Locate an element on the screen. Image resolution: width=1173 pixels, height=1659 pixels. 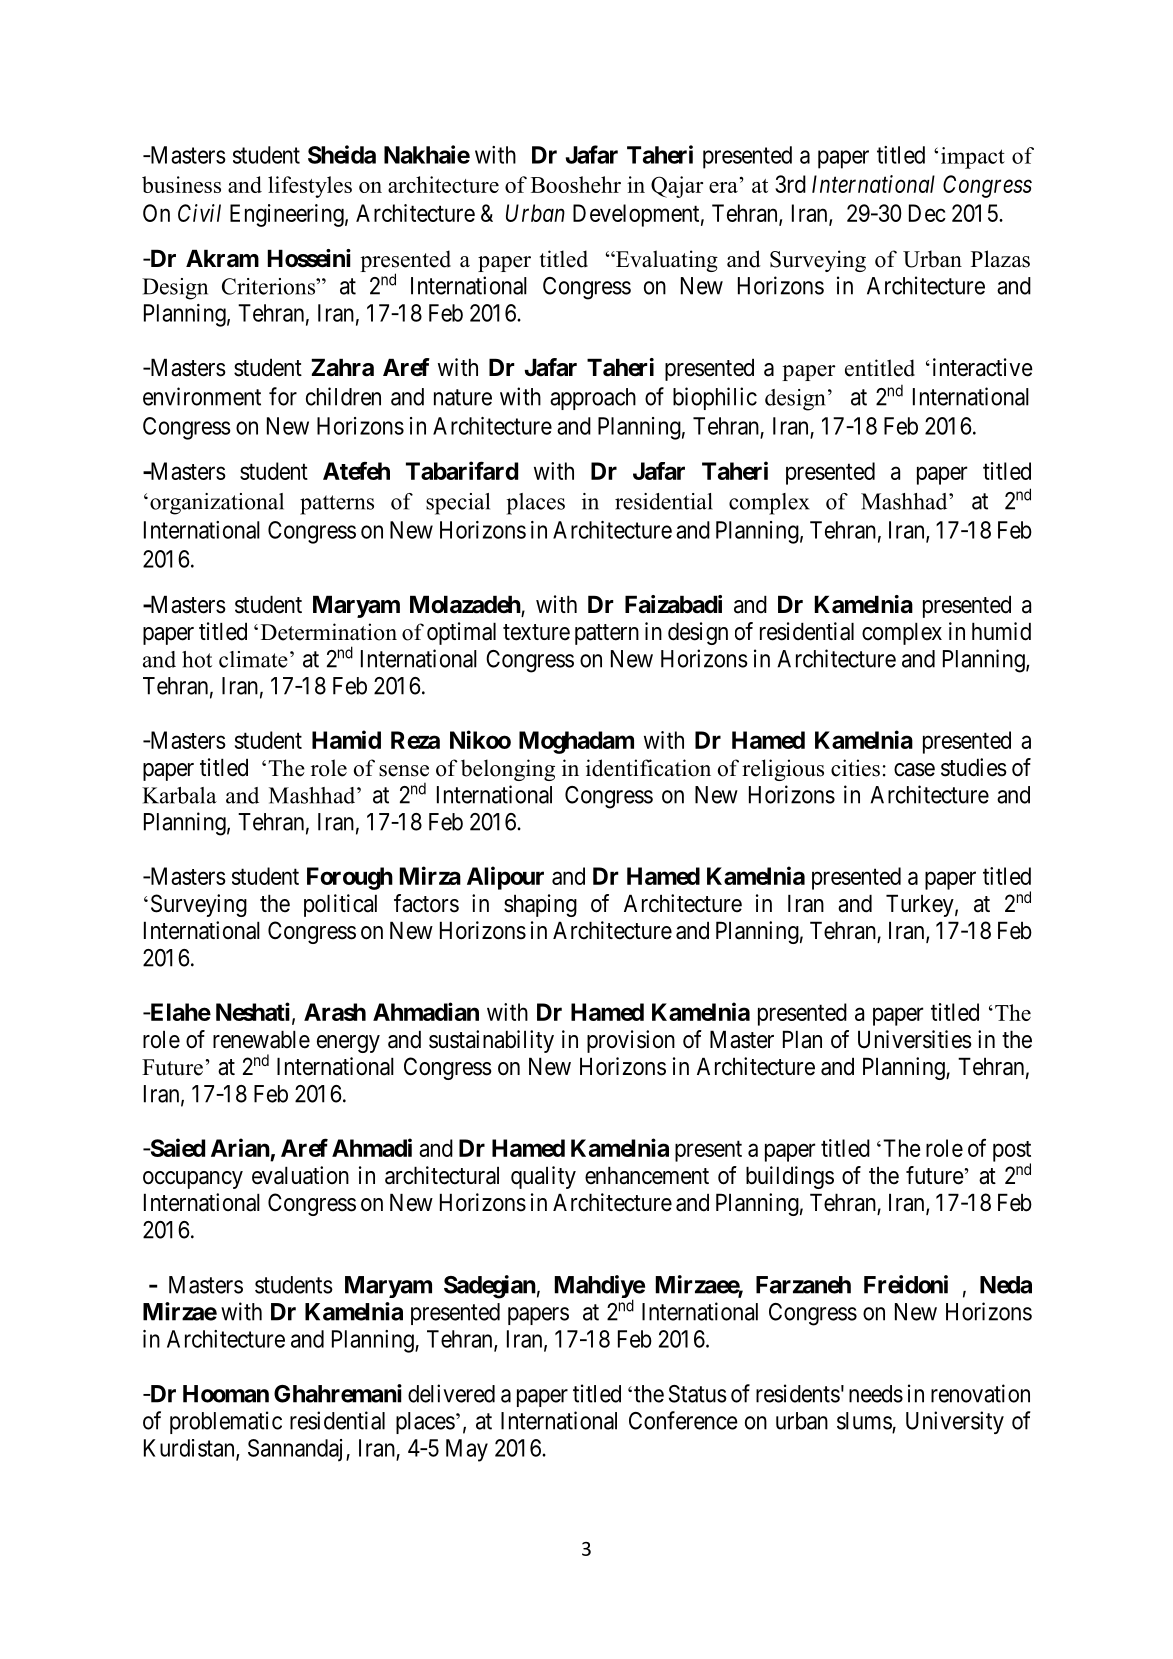
lifestyles is located at coordinates (310, 187).
